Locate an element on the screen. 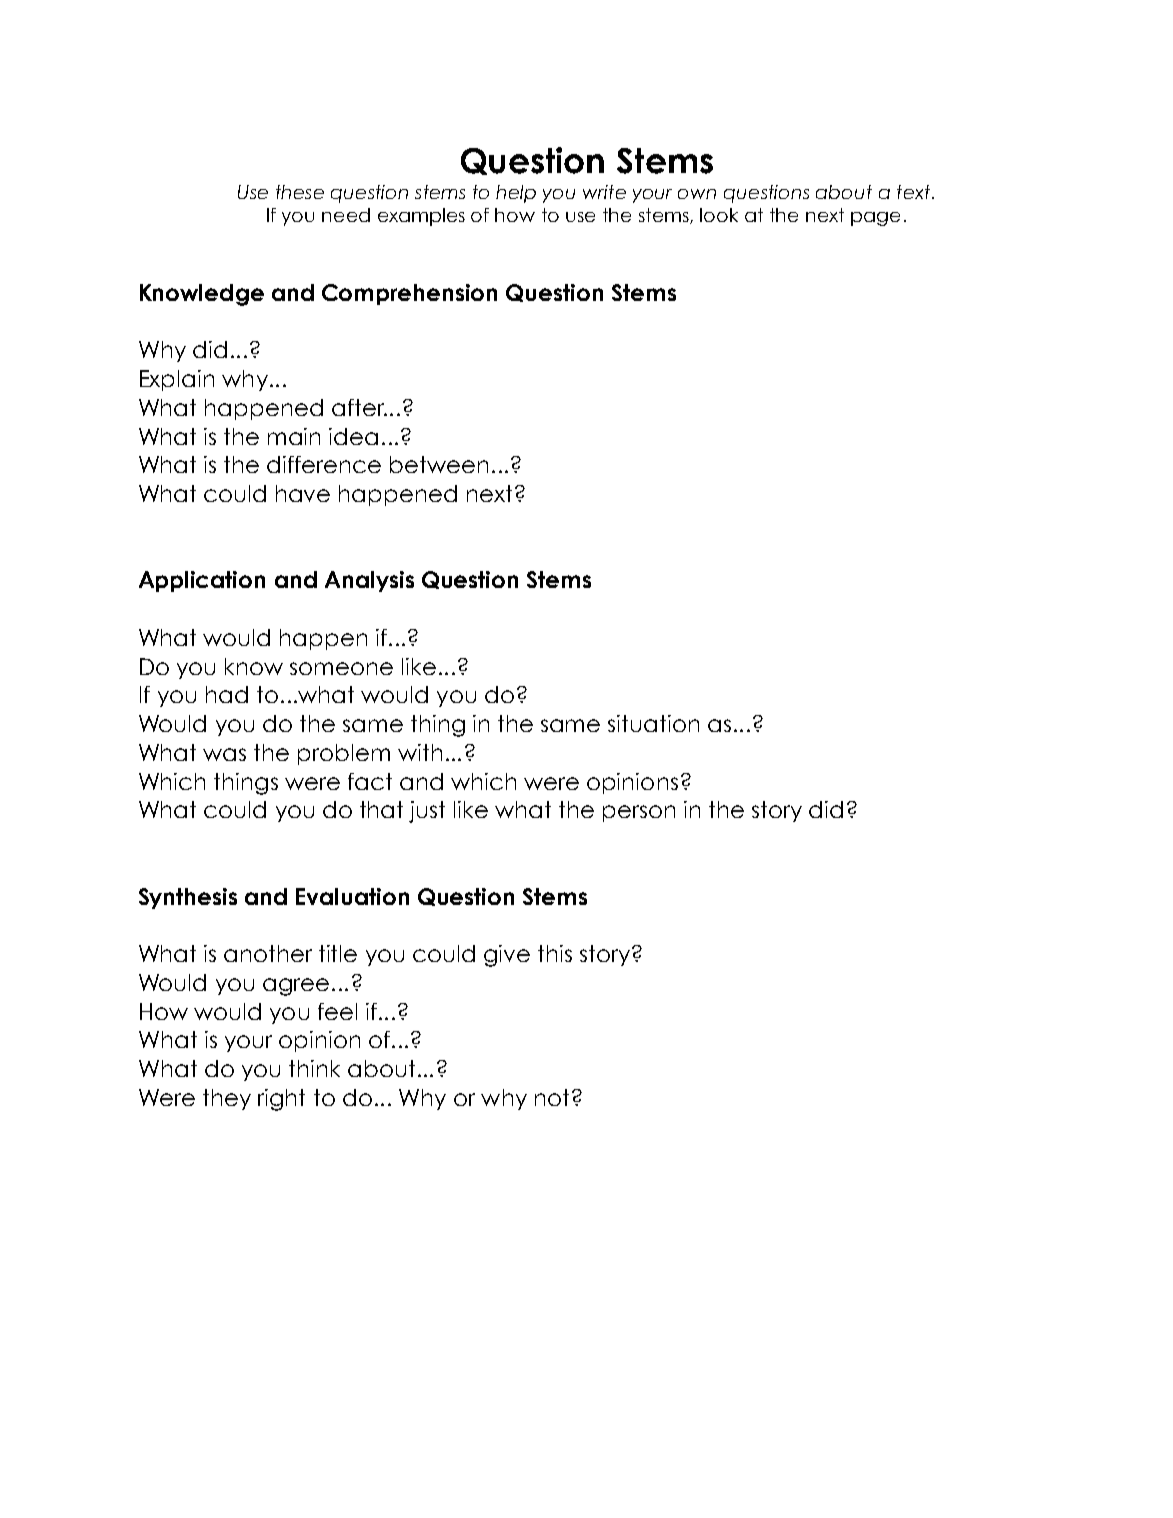  page is located at coordinates (875, 219).
